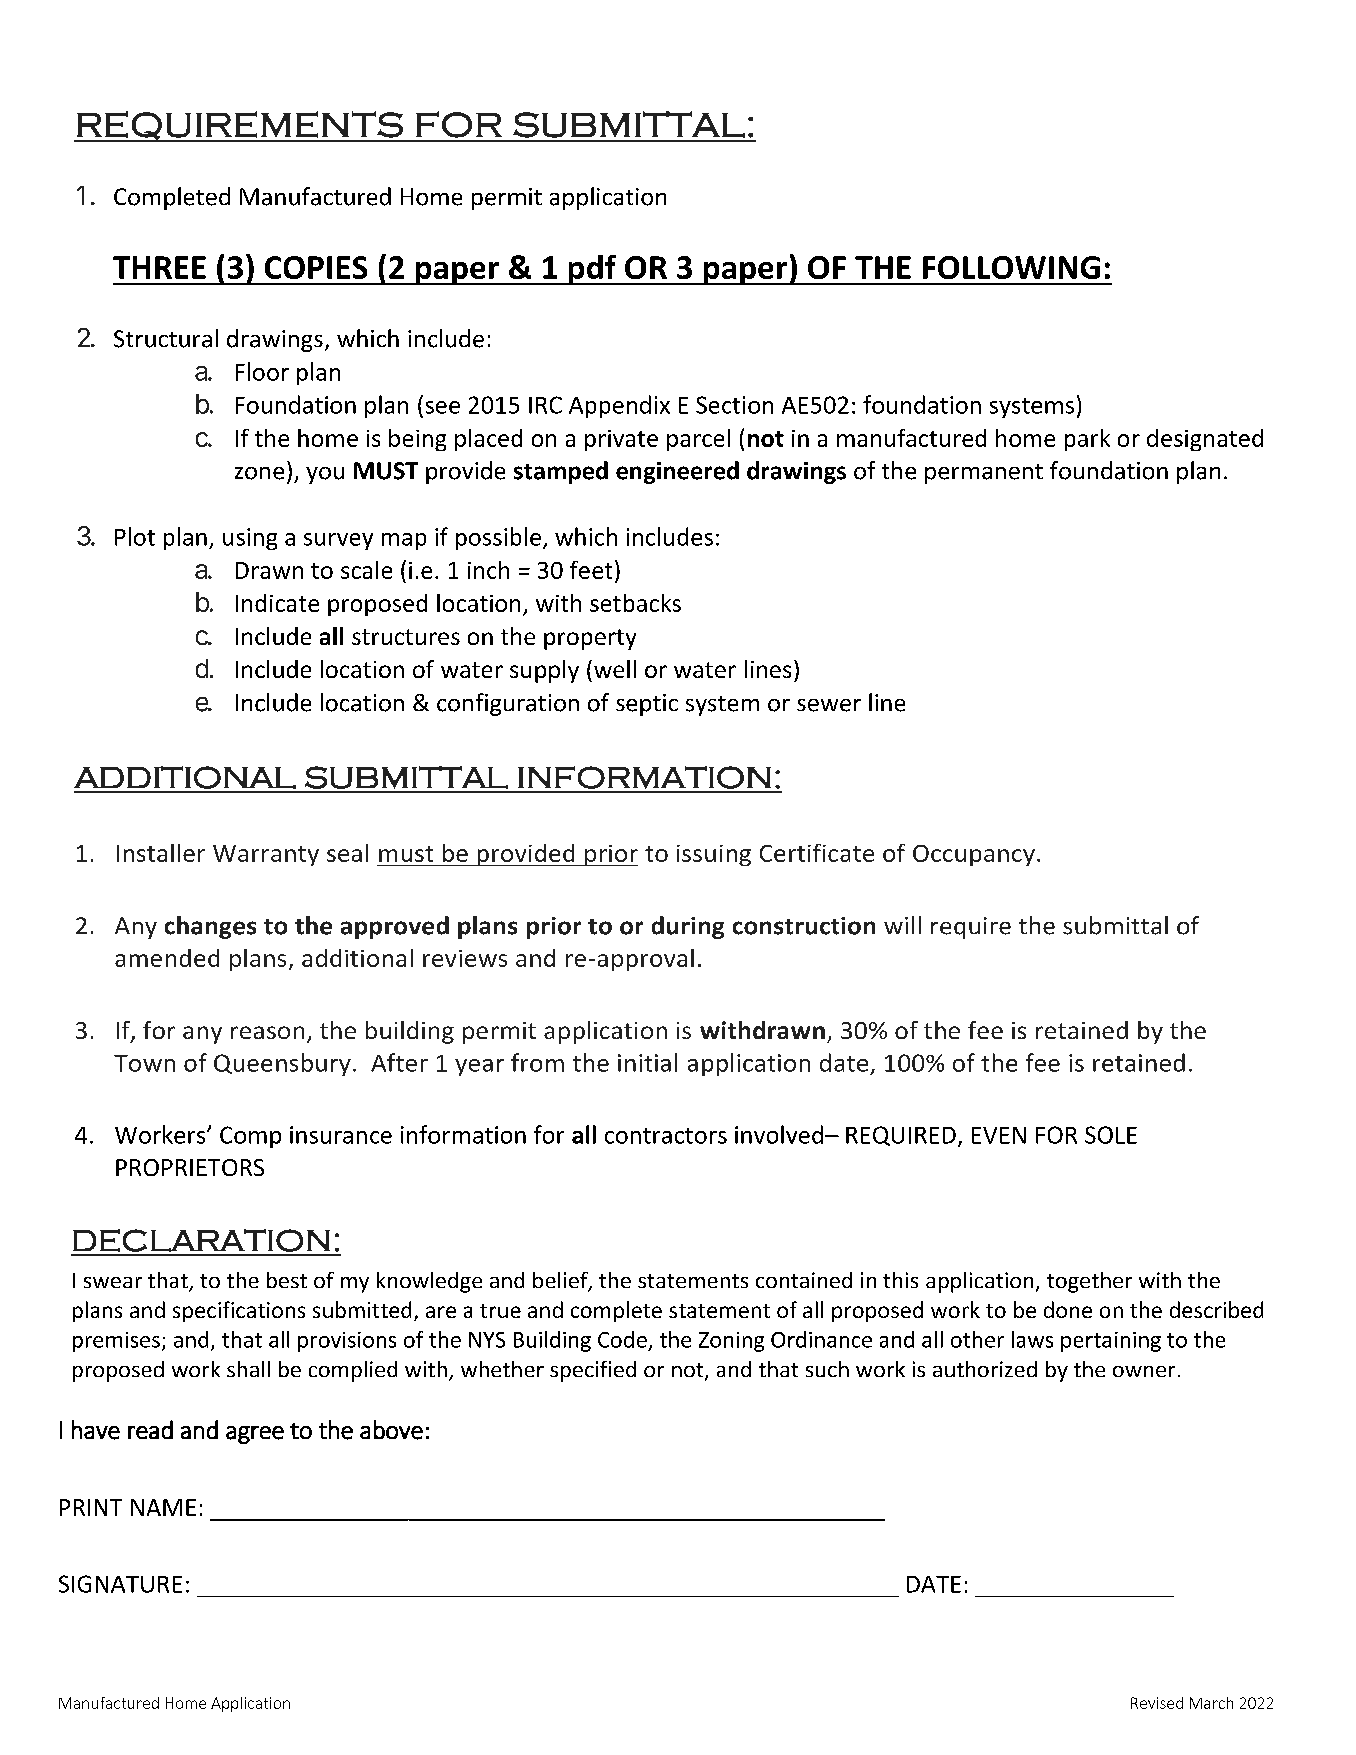 Image resolution: width=1356 pixels, height=1755 pixels. I want to click on during, so click(688, 927).
